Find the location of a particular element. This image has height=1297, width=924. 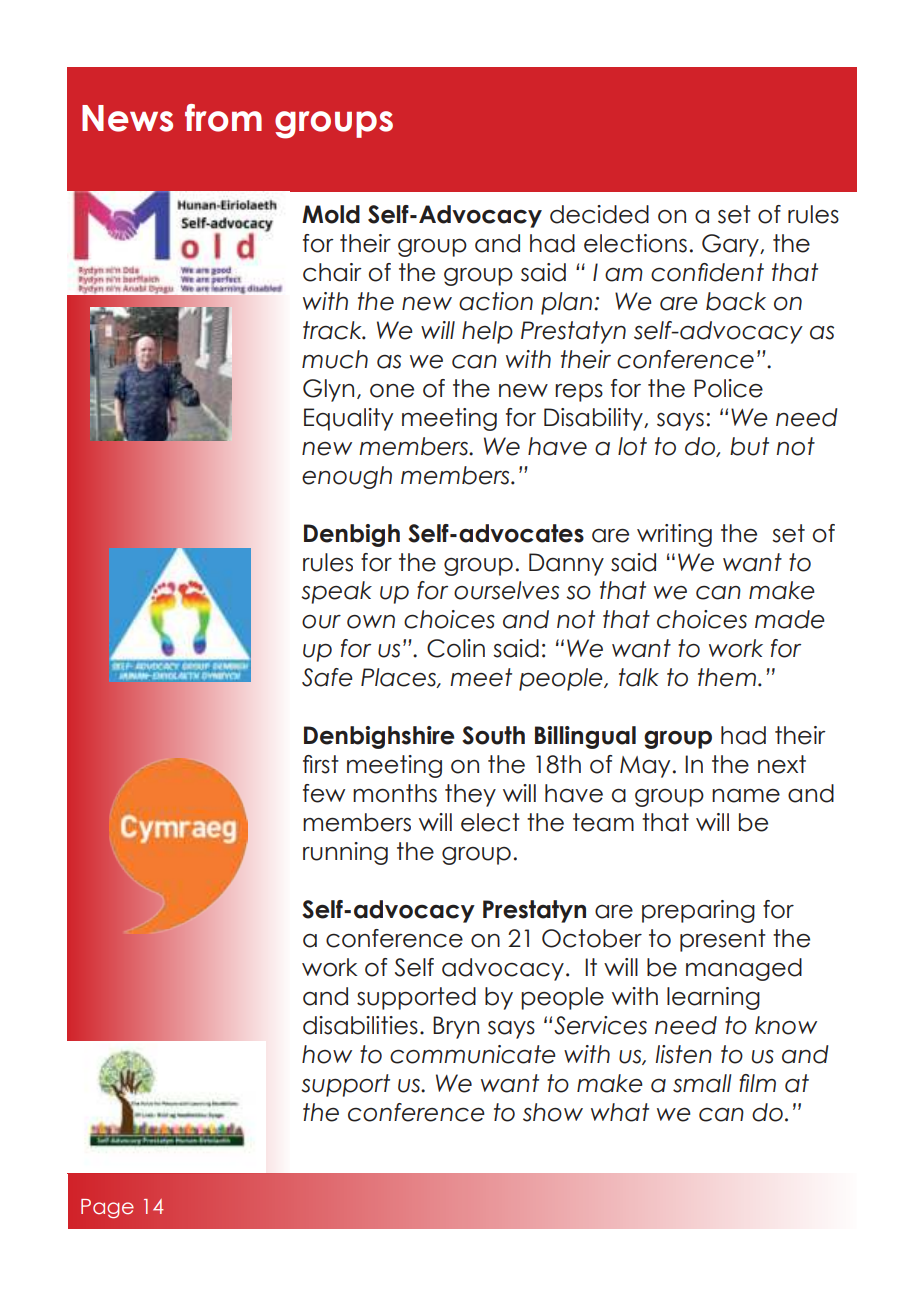

small is located at coordinates (702, 1083).
